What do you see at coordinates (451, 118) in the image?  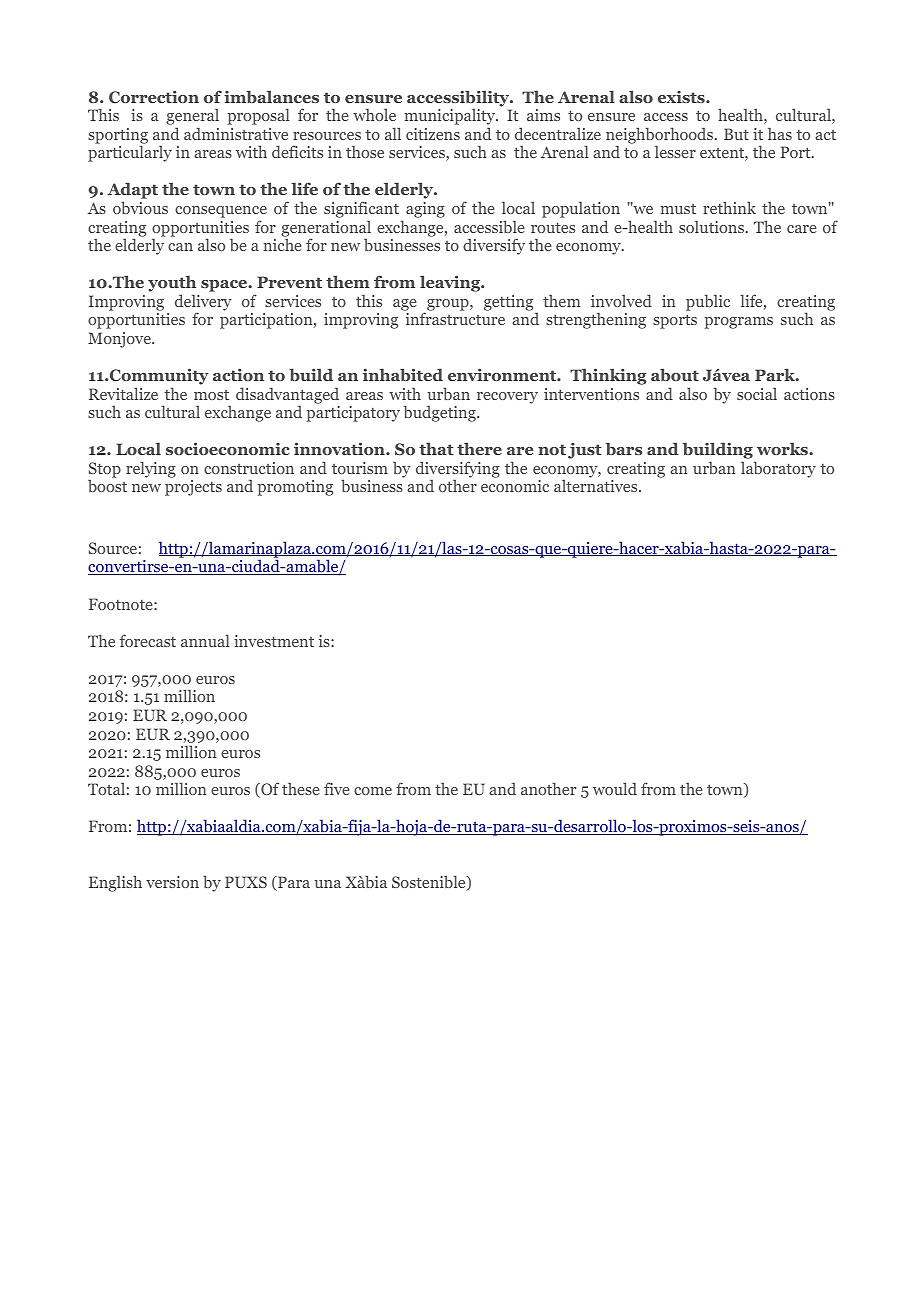 I see `municipality` at bounding box center [451, 118].
